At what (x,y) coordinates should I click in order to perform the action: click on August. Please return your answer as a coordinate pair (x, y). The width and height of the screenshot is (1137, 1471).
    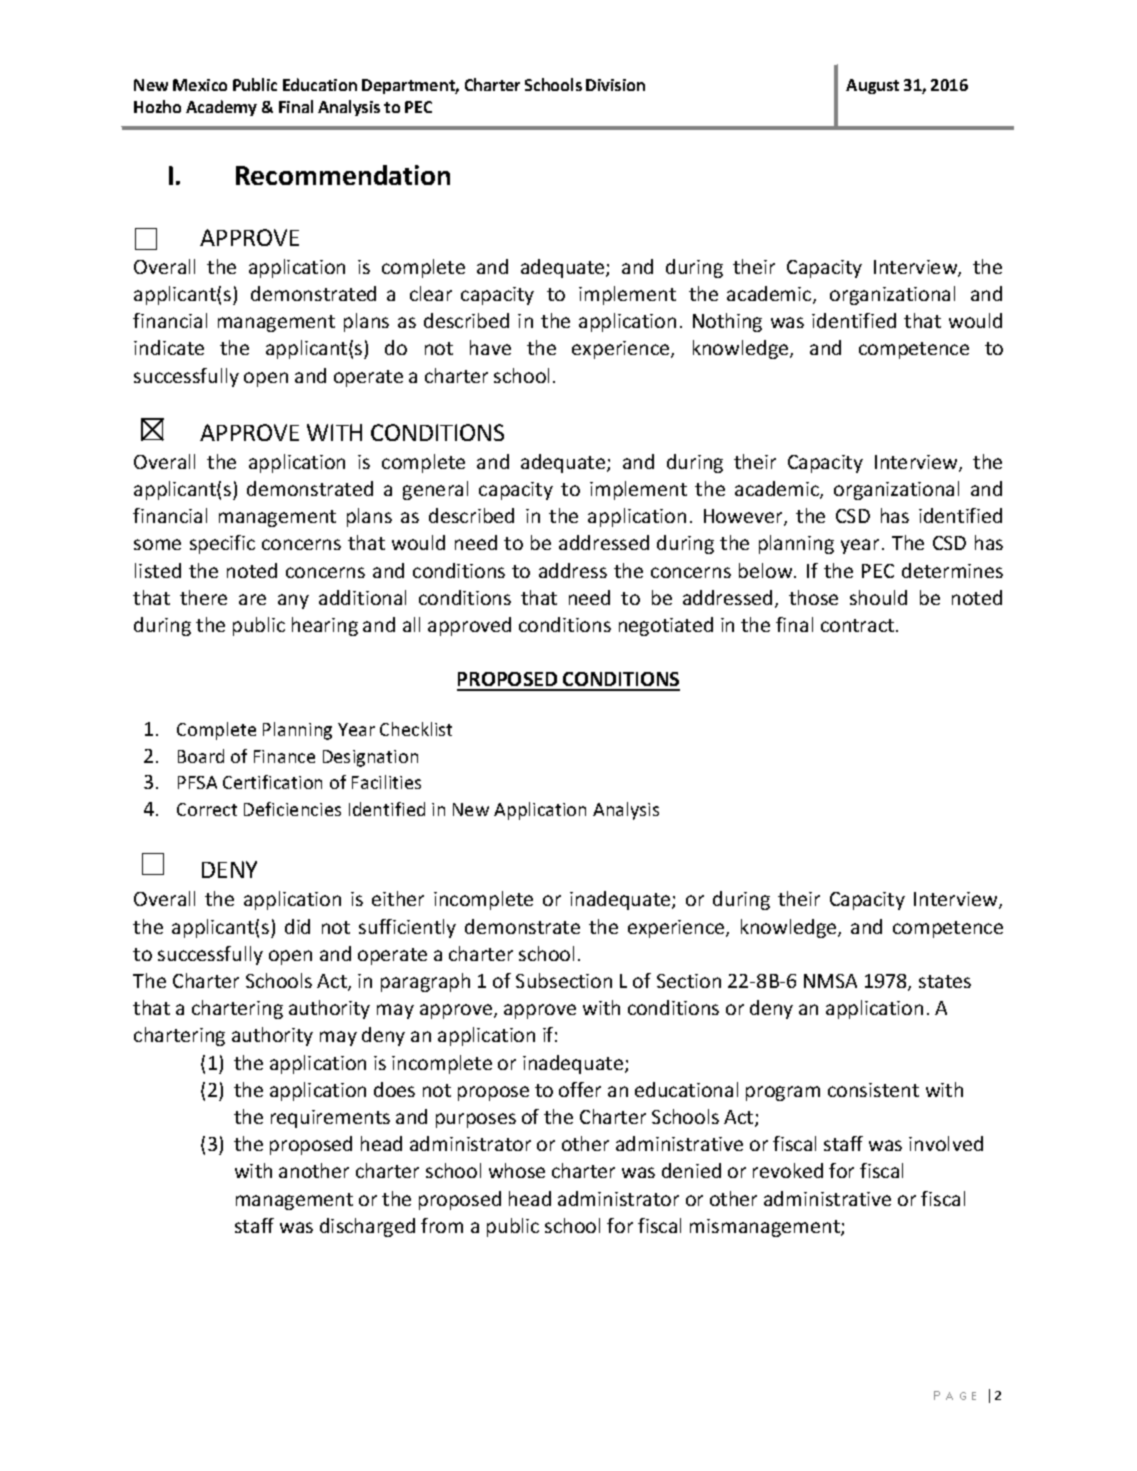
    Looking at the image, I should click on (872, 86).
